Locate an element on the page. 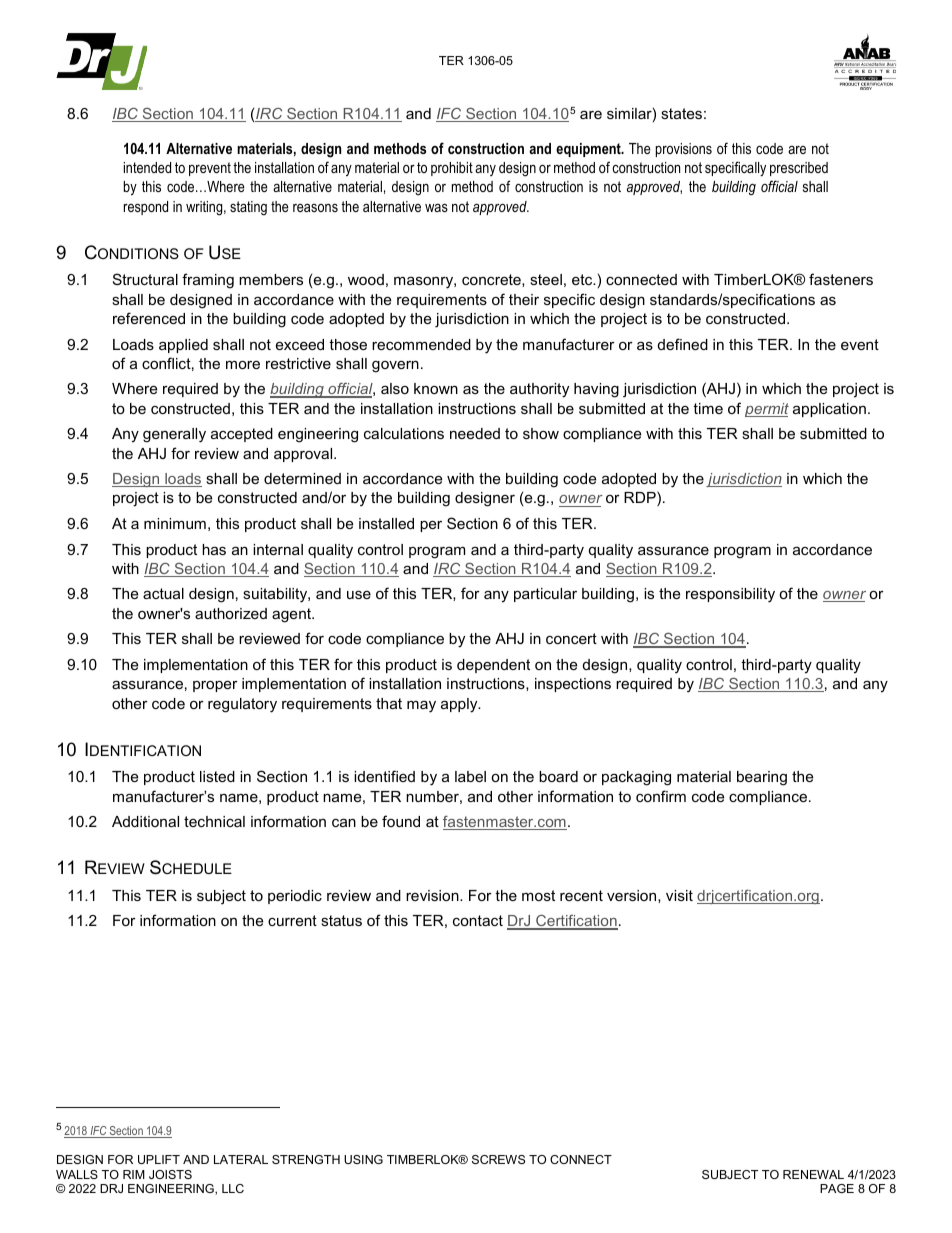  prohibit is located at coordinates (452, 169).
